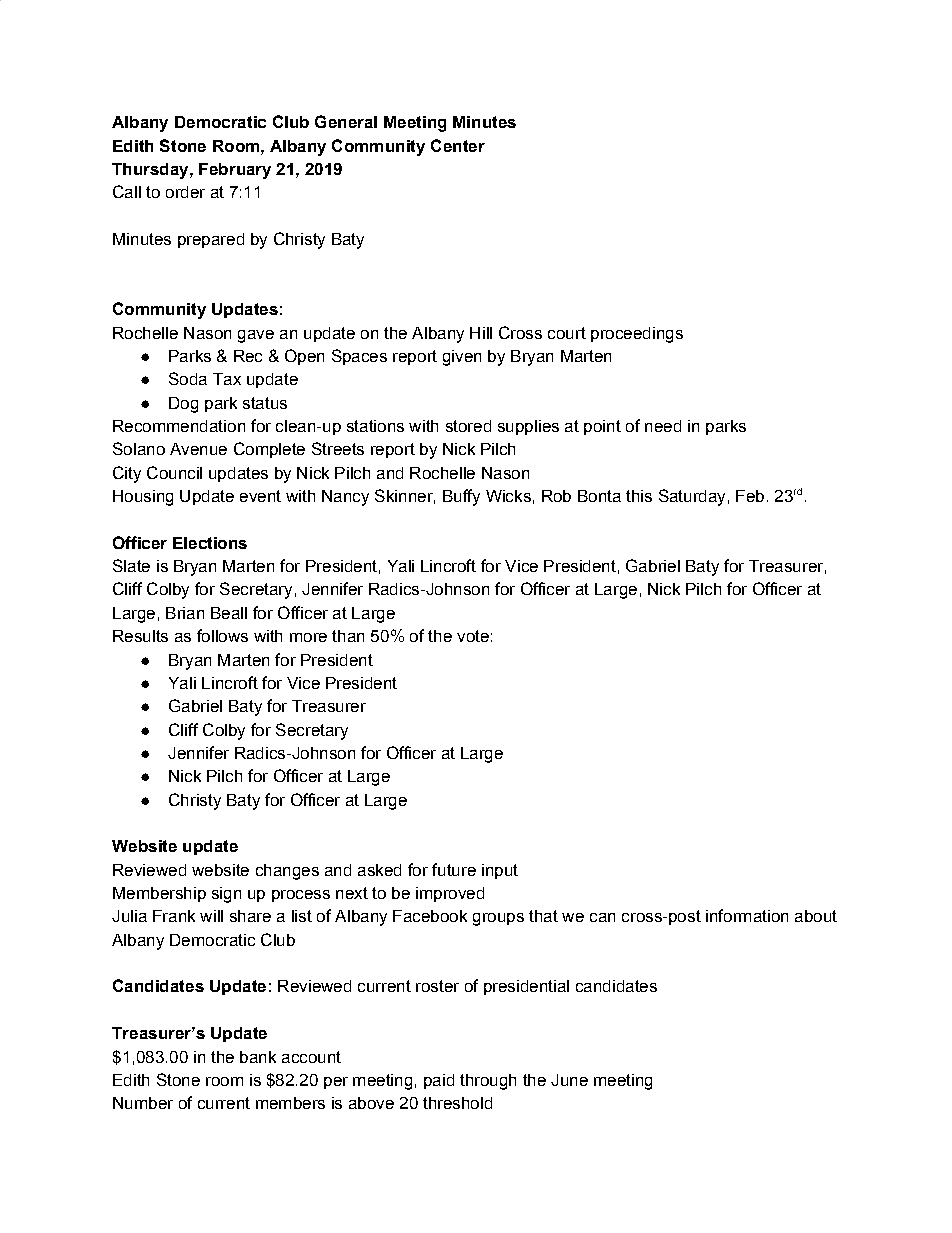 Image resolution: width=952 pixels, height=1233 pixels. What do you see at coordinates (692, 497) in the document?
I see `Saturday` at bounding box center [692, 497].
